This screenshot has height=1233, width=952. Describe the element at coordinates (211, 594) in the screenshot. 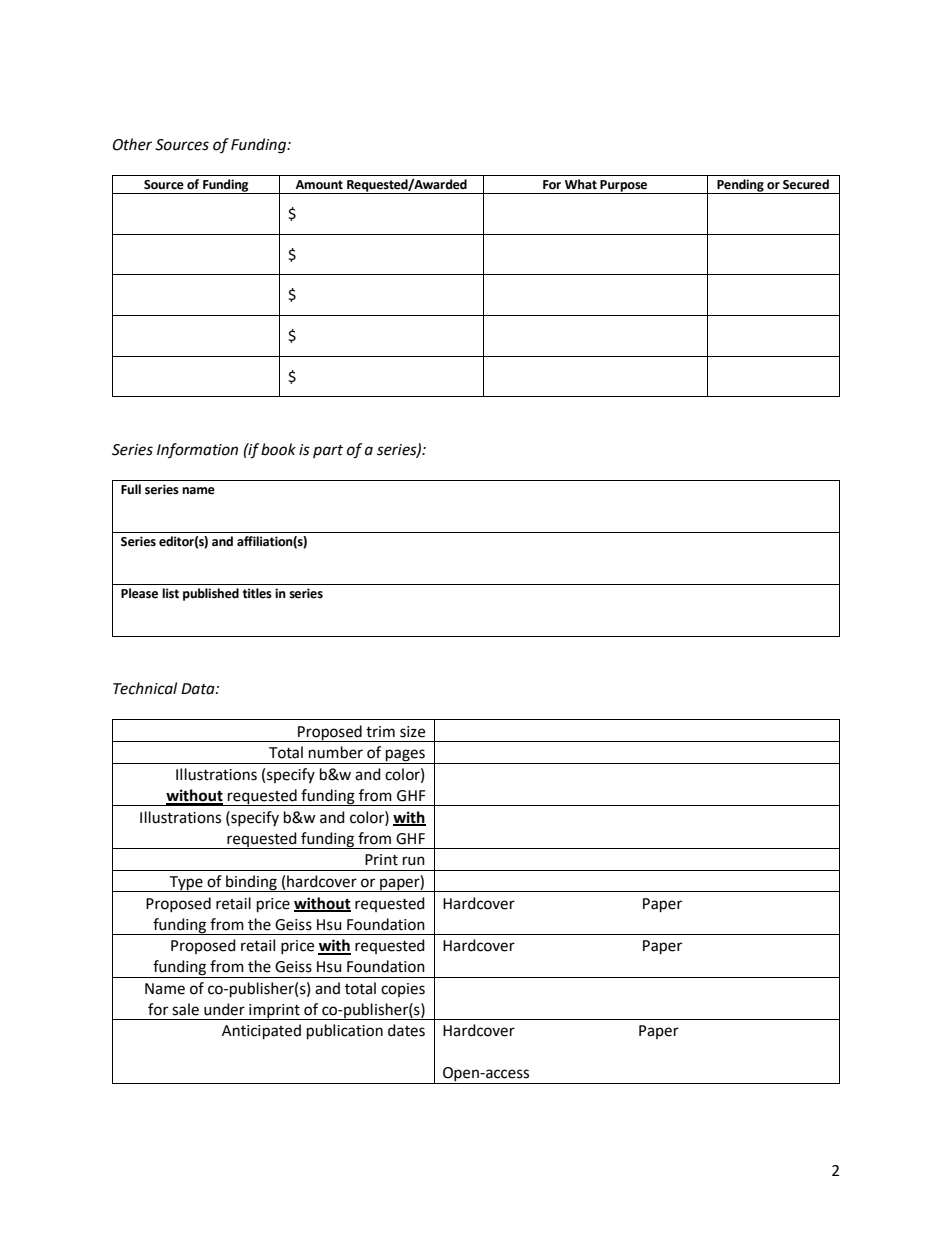

I see `published` at that location.
